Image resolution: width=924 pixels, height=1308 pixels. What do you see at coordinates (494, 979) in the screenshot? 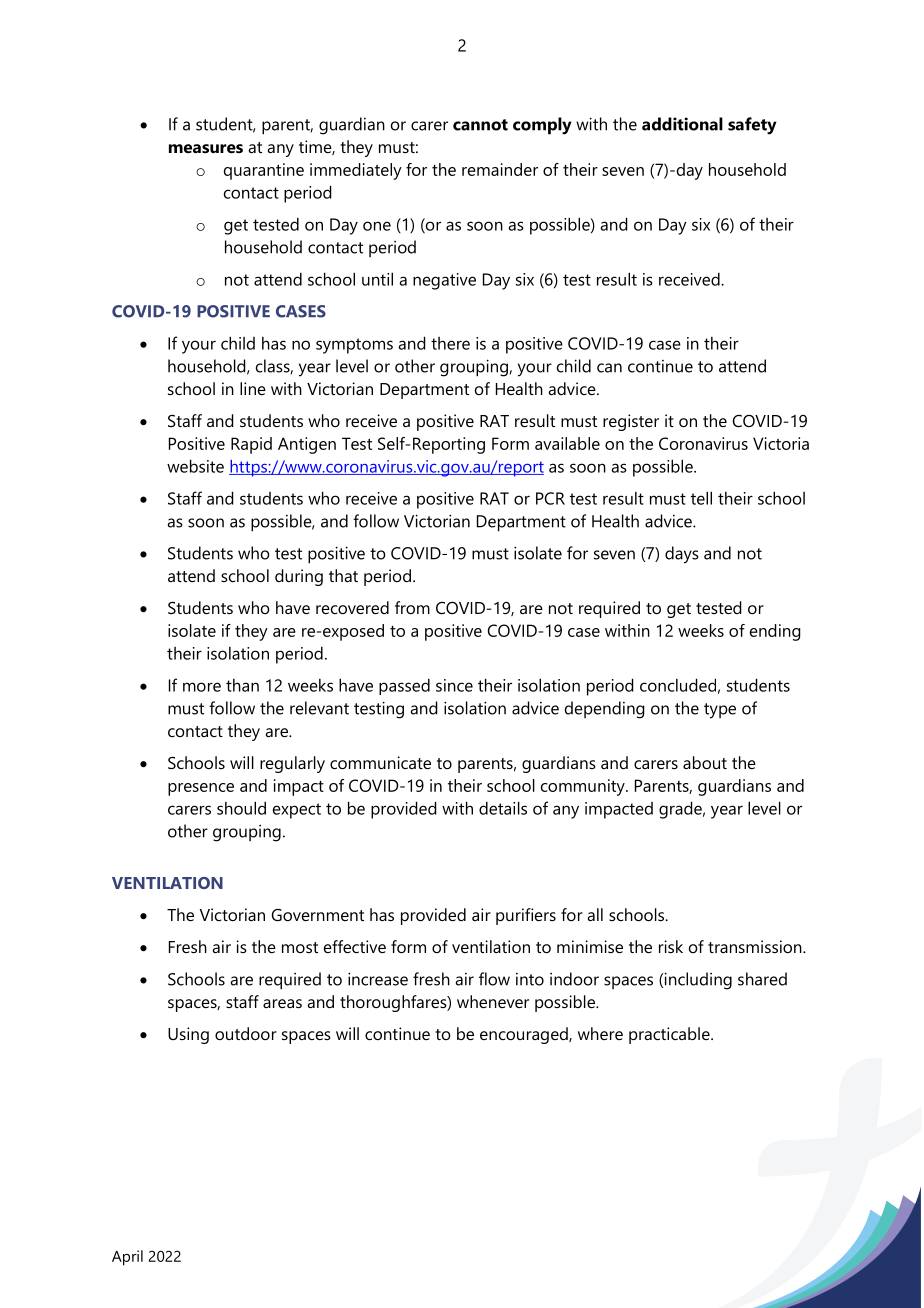
I see `flow` at bounding box center [494, 979].
